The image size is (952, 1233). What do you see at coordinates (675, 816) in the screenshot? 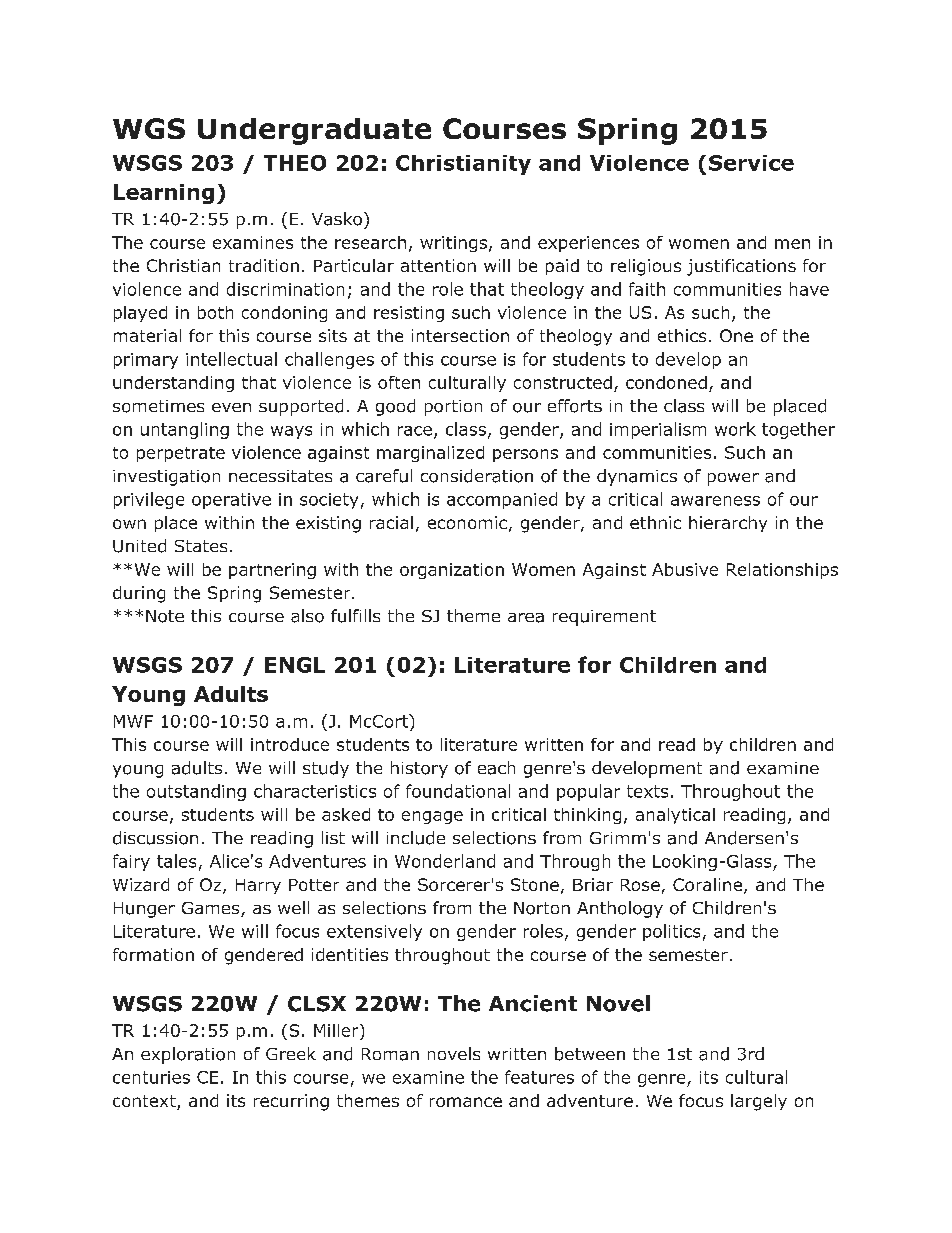
I see `analytical` at bounding box center [675, 816].
